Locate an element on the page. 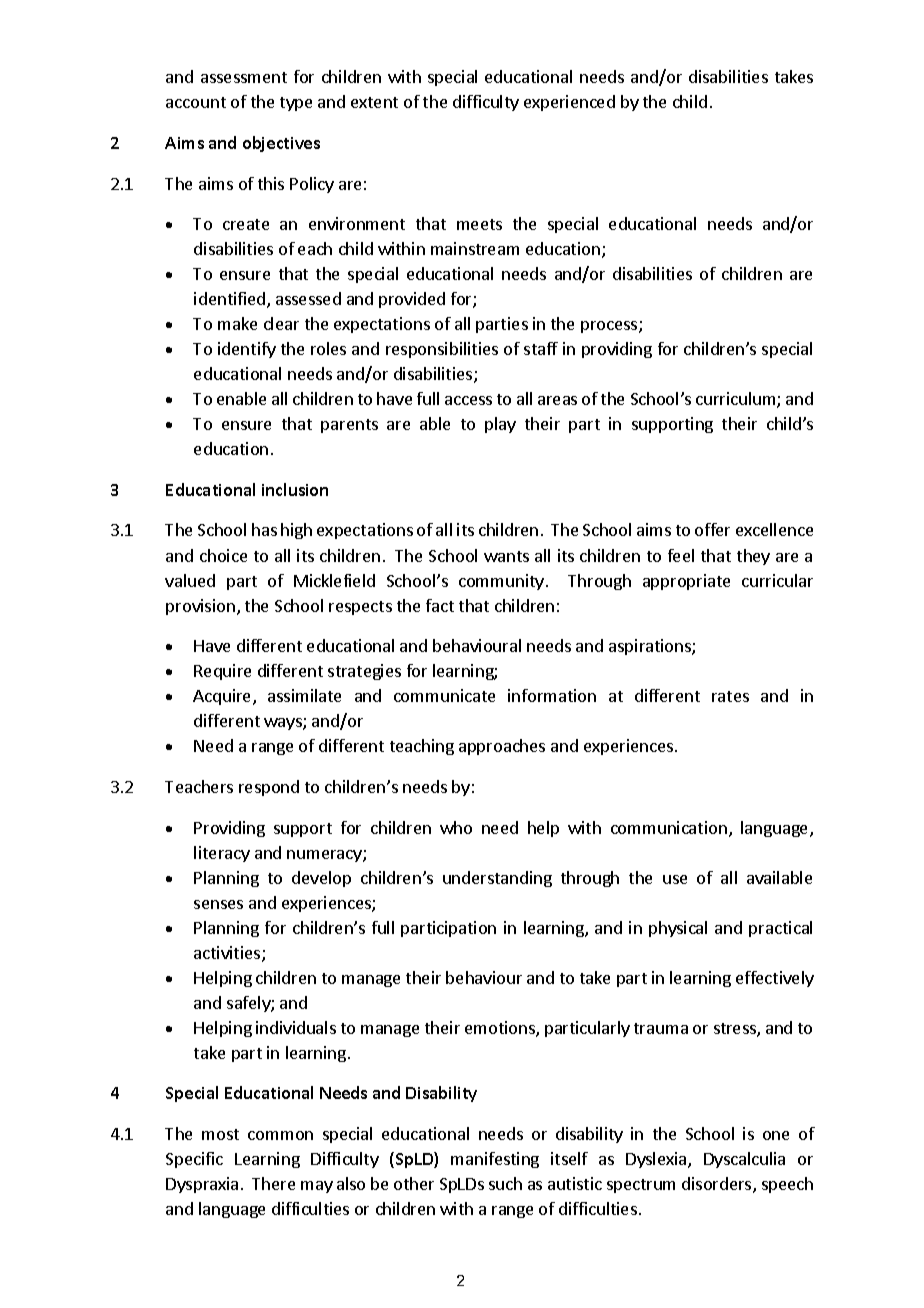 This page has height=1308, width=924. community is located at coordinates (501, 582).
